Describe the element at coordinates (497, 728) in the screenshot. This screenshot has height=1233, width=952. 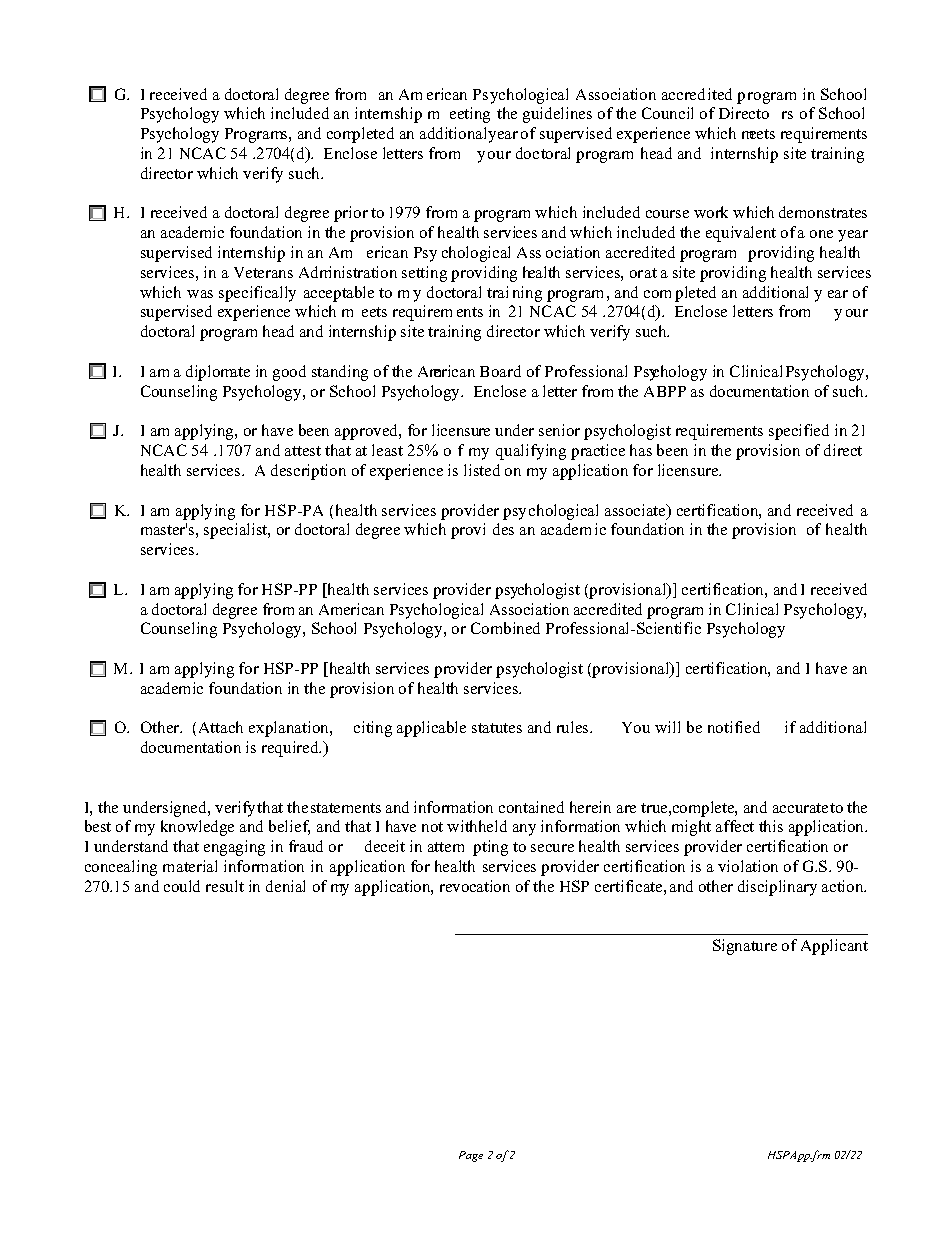
I see `statutes` at that location.
